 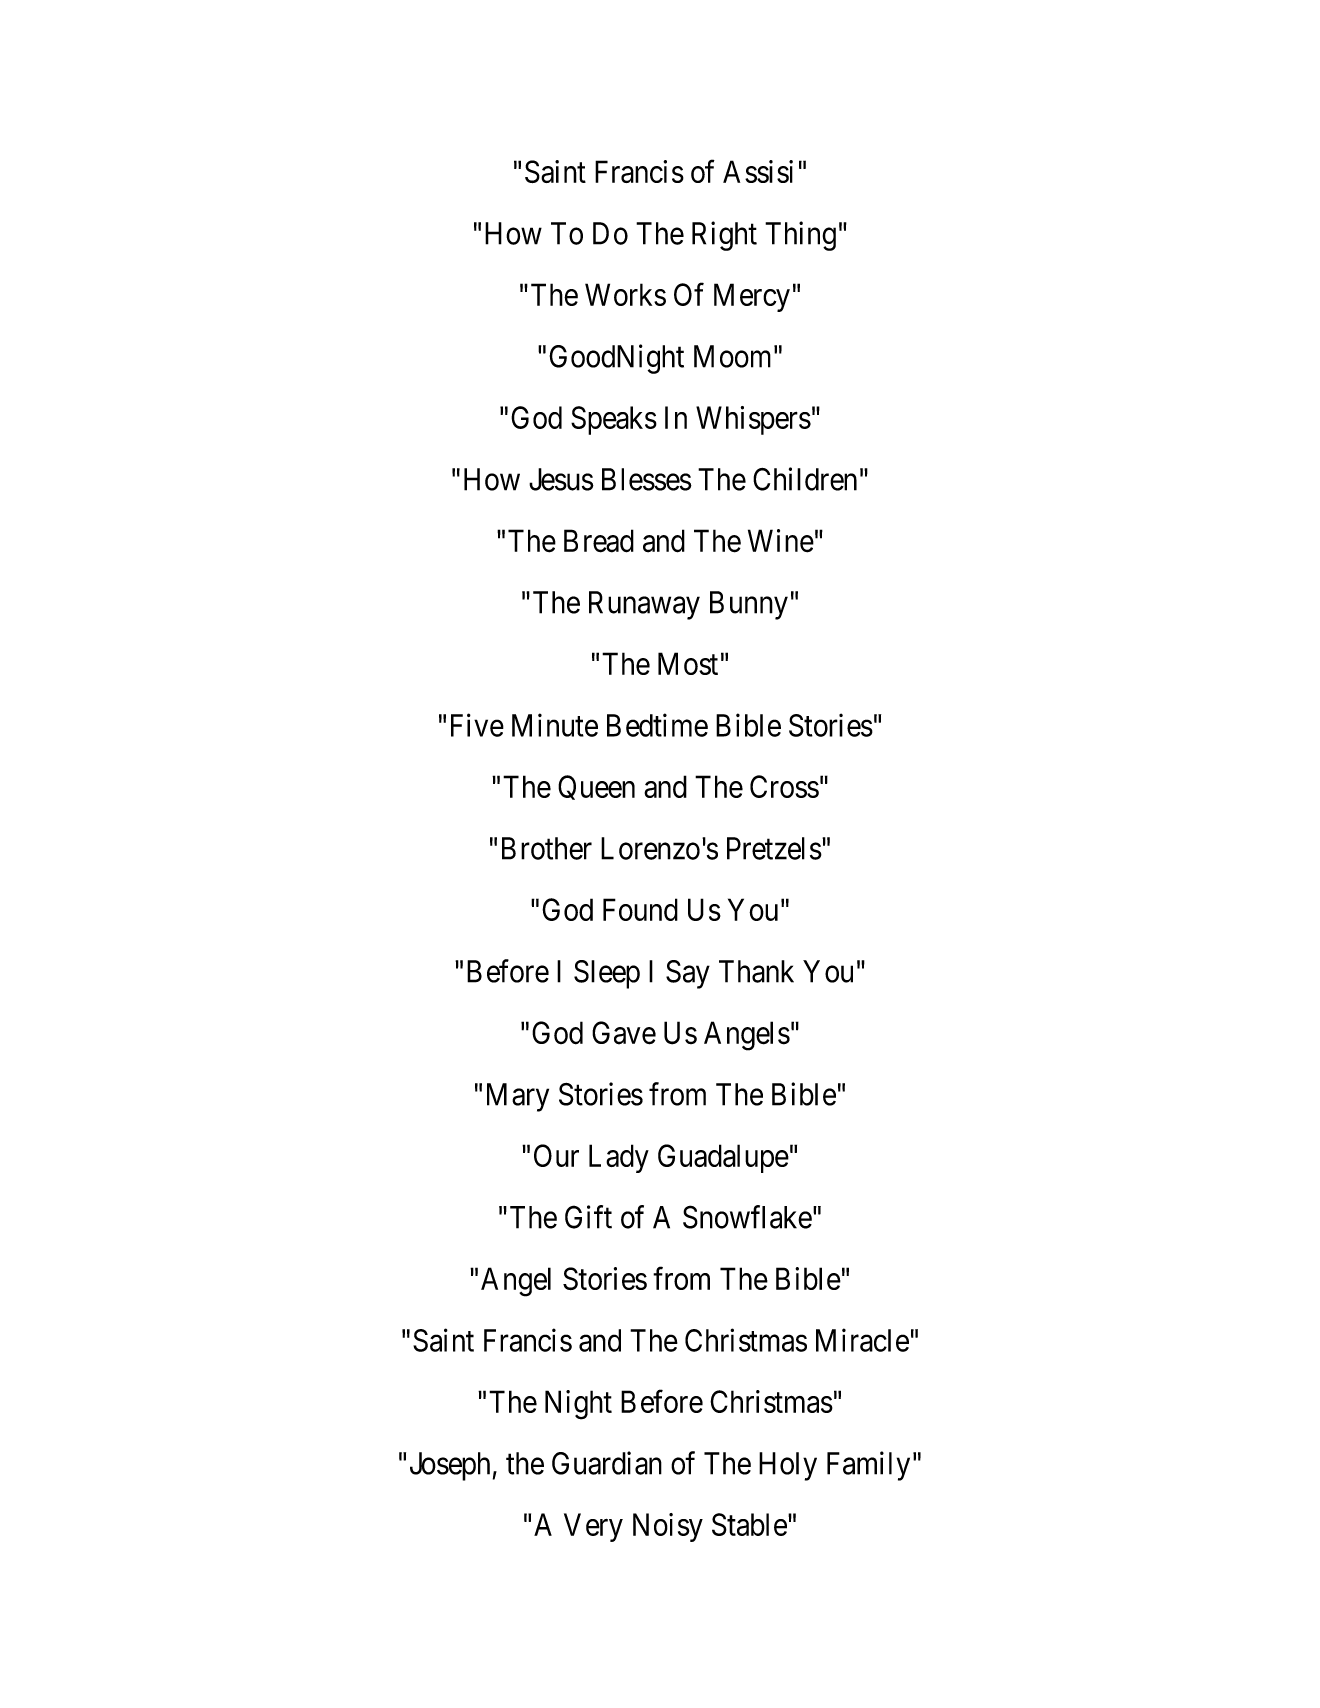 I want to click on Say, so click(x=688, y=974).
